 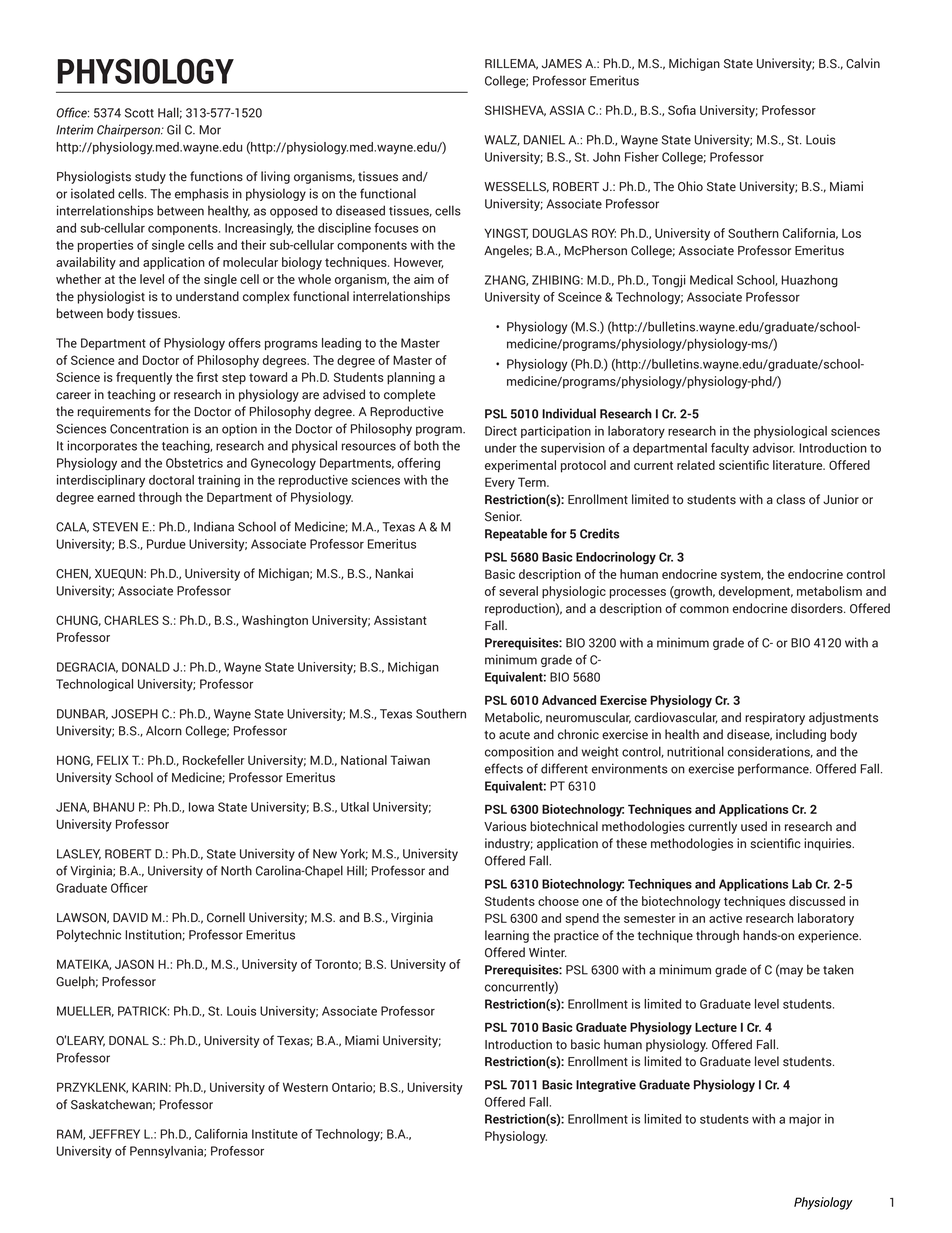 I want to click on performance, so click(x=774, y=769).
